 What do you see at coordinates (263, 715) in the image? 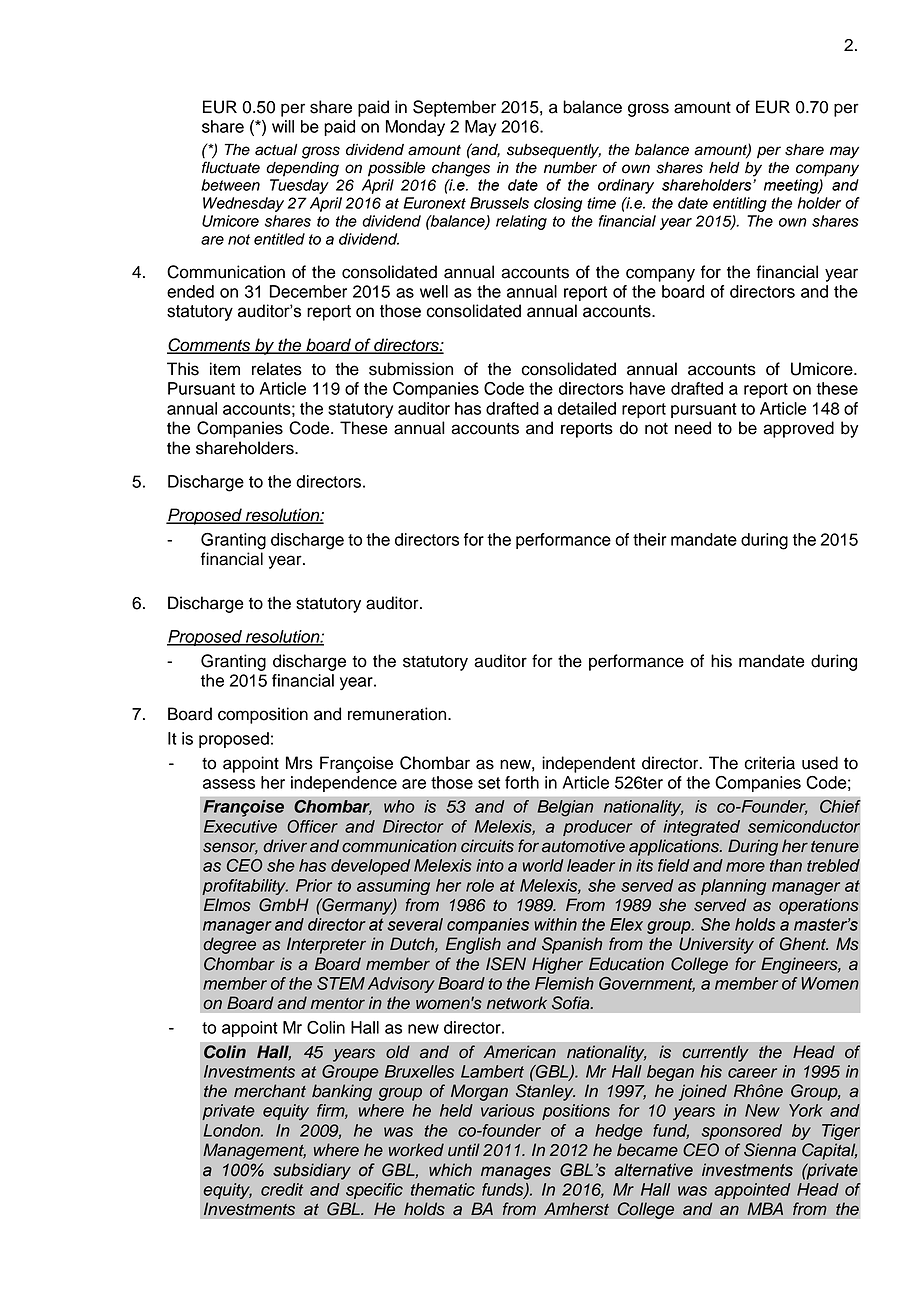
I see `composition` at bounding box center [263, 715].
